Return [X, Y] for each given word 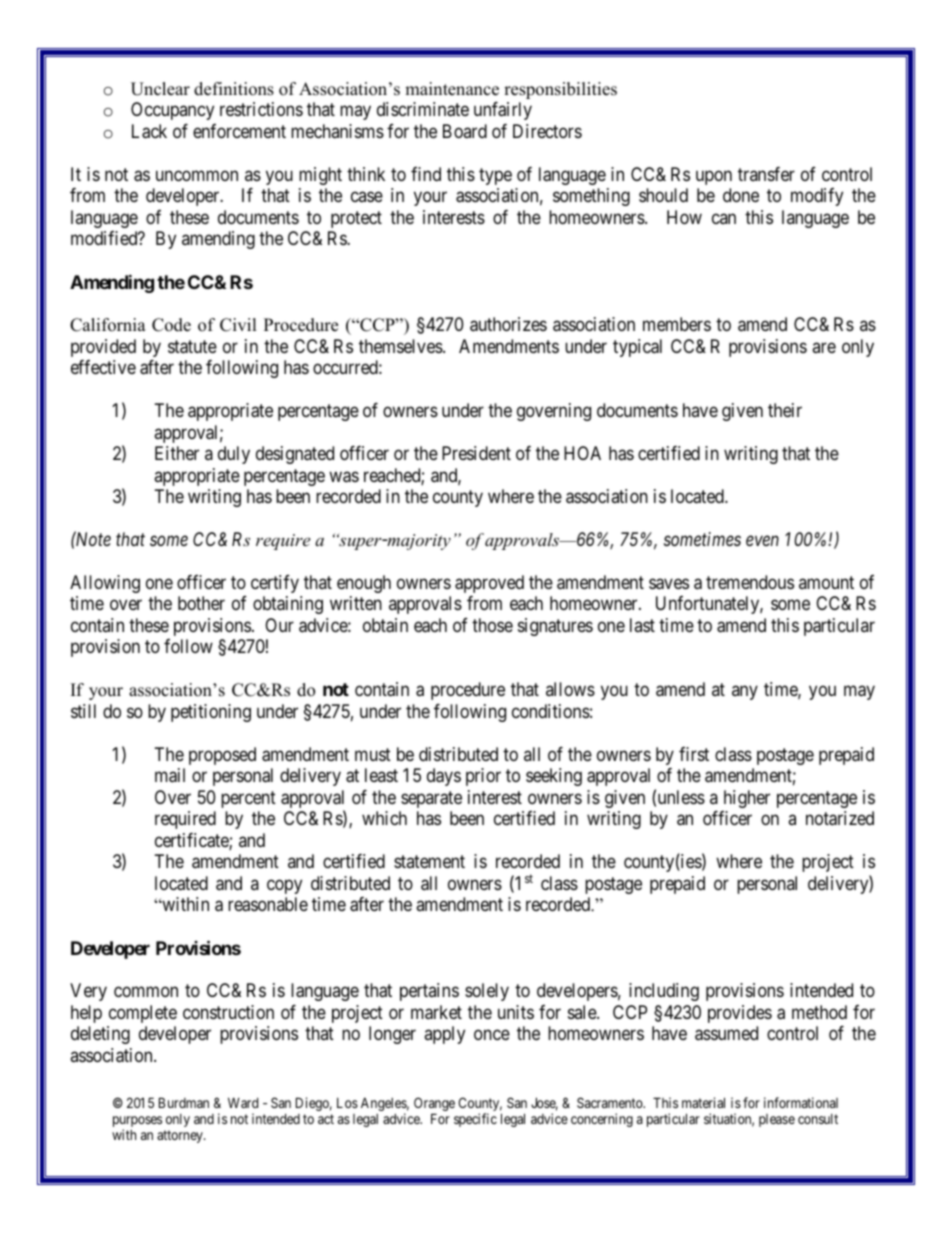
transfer [766, 174]
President [476, 453]
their [785, 410]
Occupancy [172, 111]
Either [177, 453]
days [444, 777]
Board [465, 131]
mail [170, 775]
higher [747, 799]
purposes [137, 1123]
